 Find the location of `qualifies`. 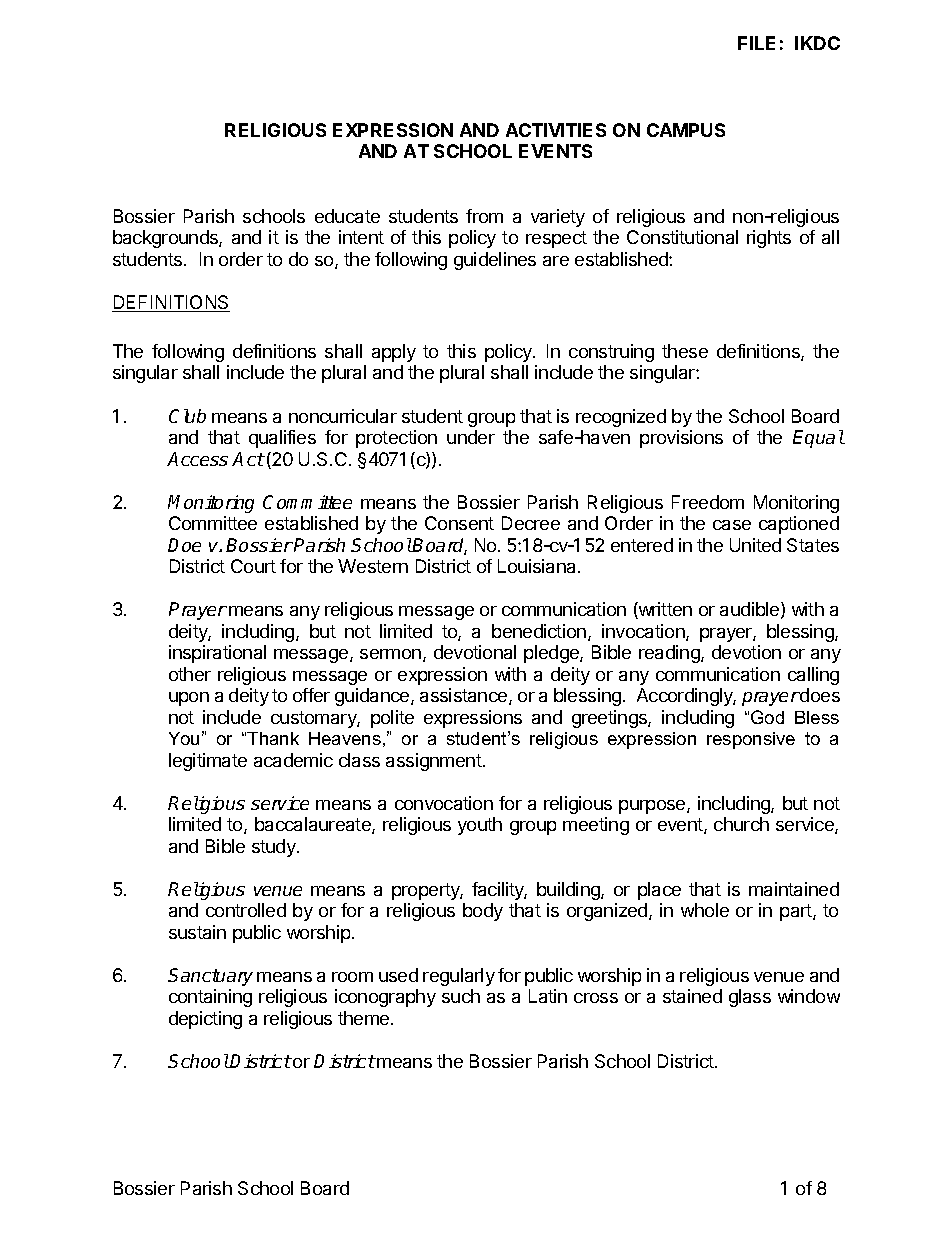

qualifies is located at coordinates (282, 439).
